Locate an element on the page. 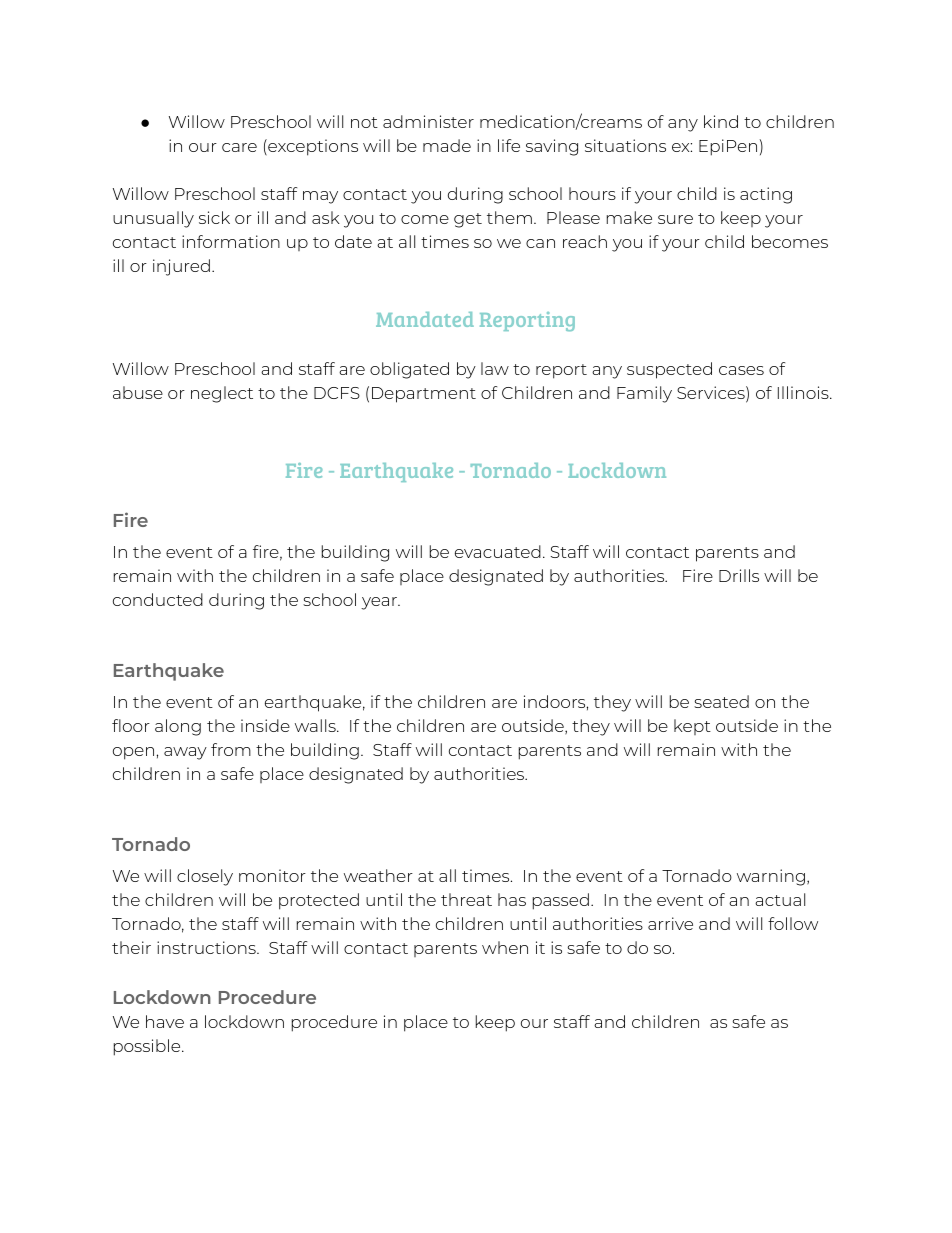 The width and height of the page is (952, 1233). have is located at coordinates (165, 1021).
